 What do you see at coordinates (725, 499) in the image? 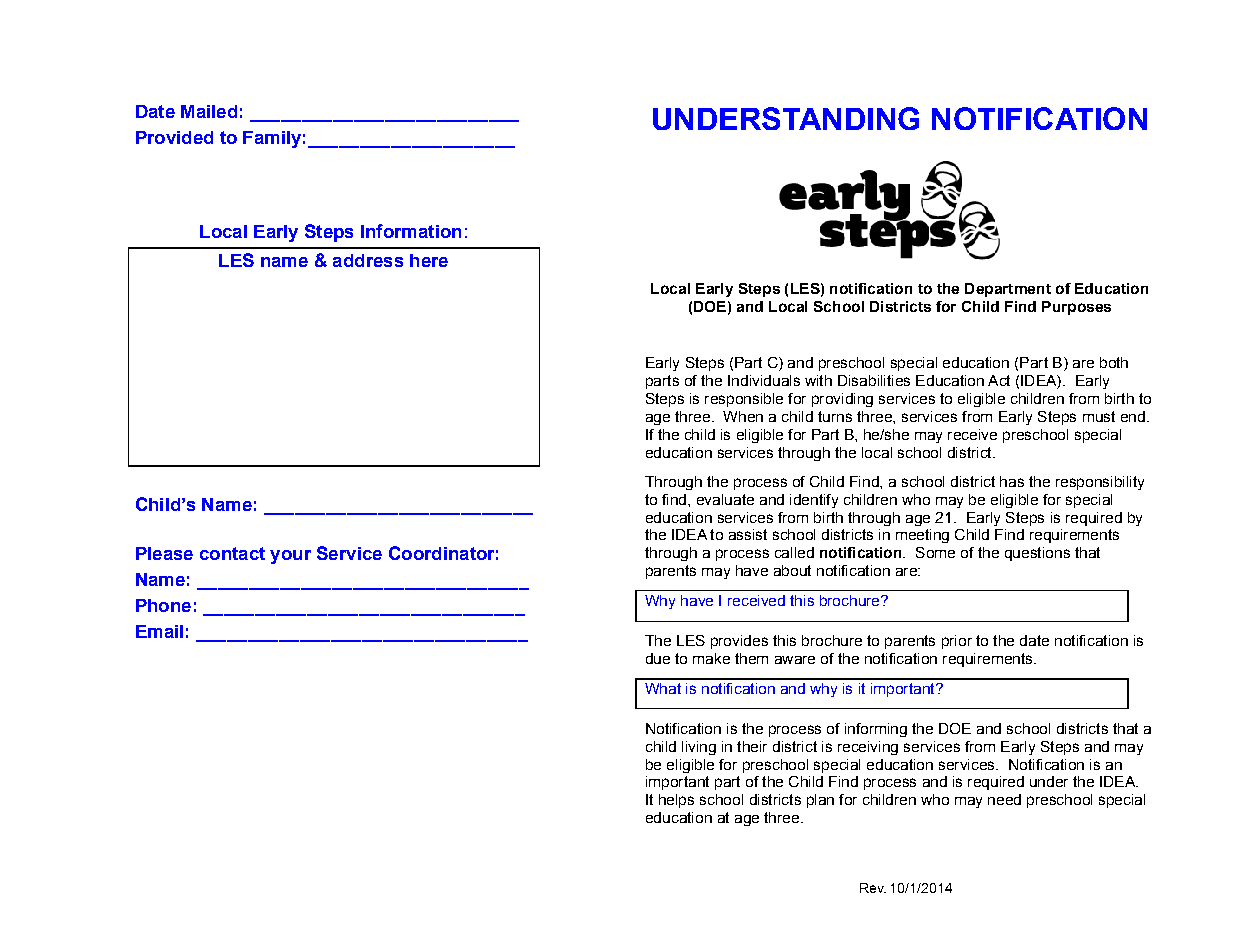
I see `evaluate` at bounding box center [725, 499].
